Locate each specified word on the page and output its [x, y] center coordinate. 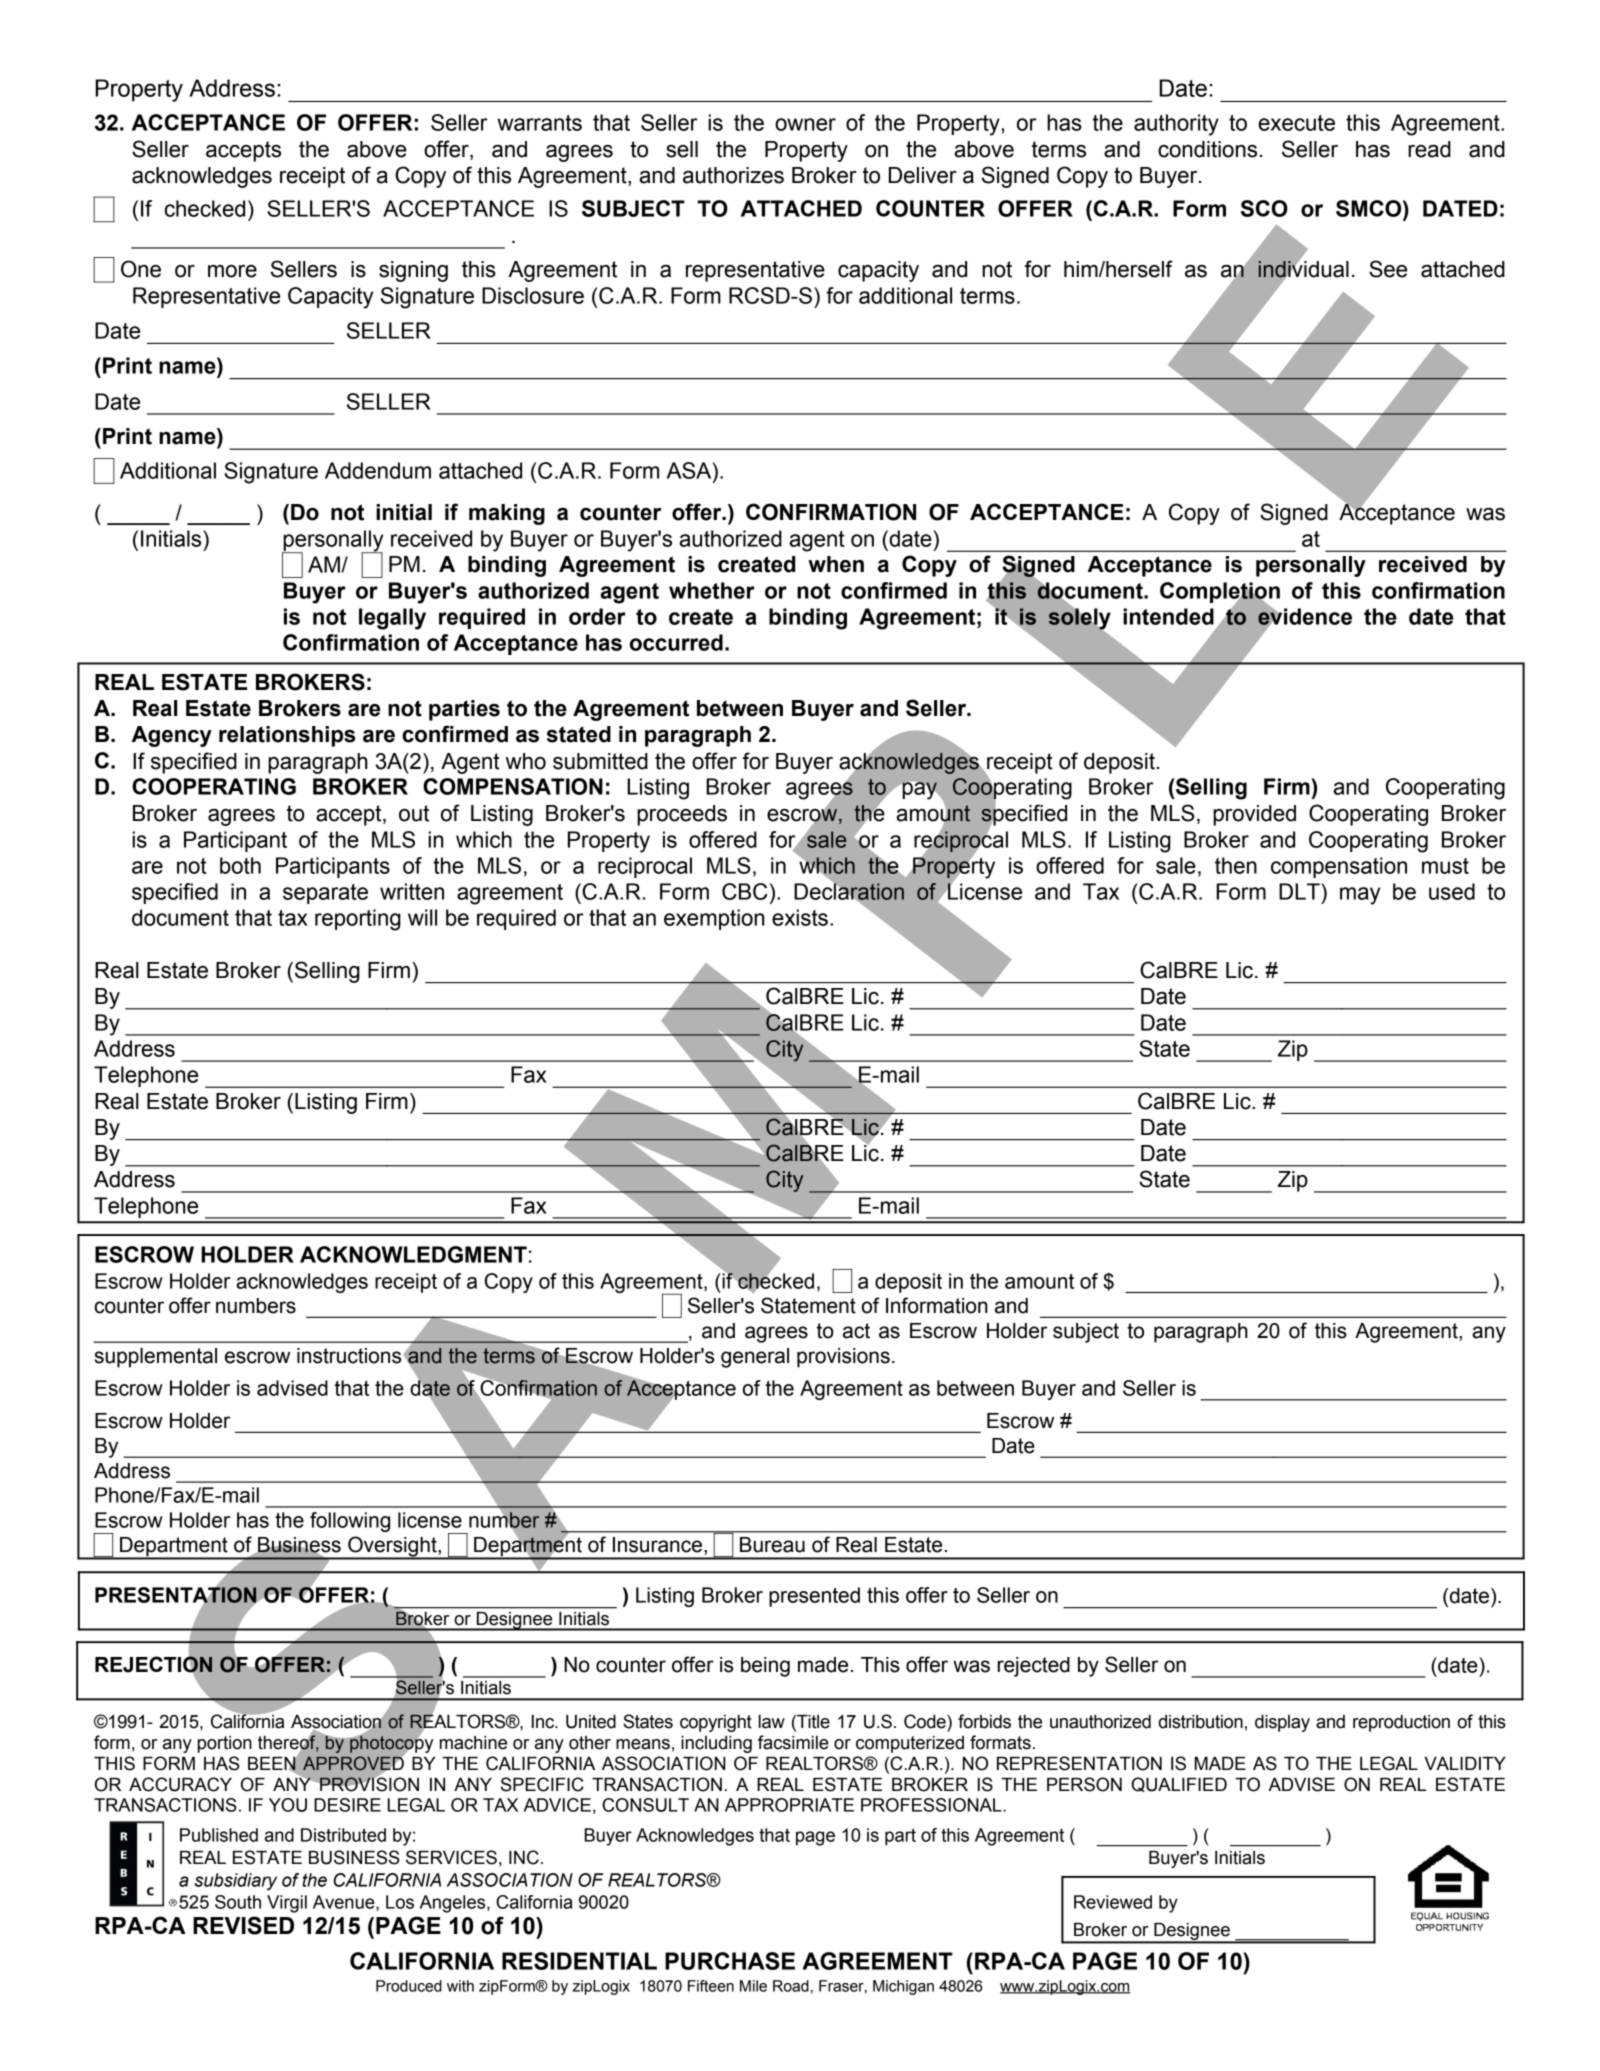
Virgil [287, 1904]
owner [805, 124]
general [755, 1358]
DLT [1300, 891]
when [836, 564]
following [350, 1522]
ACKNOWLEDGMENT [413, 1254]
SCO [1264, 208]
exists [800, 917]
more [232, 271]
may [1360, 896]
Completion [1220, 593]
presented [814, 1597]
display [1282, 1723]
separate [325, 894]
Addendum [378, 470]
